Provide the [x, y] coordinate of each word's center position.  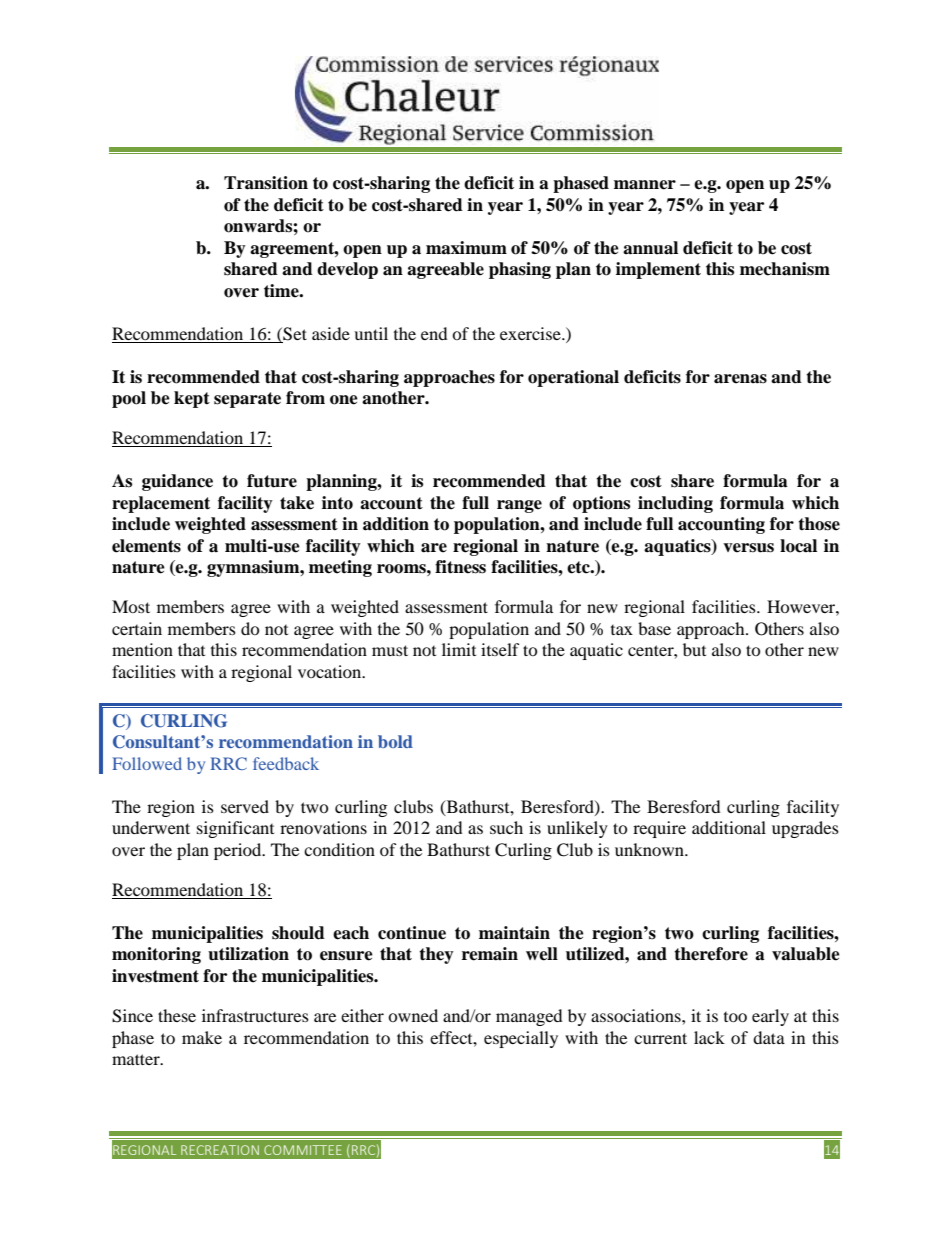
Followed [147, 763]
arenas [740, 379]
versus [748, 548]
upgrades [805, 829]
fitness [460, 567]
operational [573, 378]
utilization [248, 954]
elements [146, 546]
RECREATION [220, 1150]
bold [395, 741]
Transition [266, 183]
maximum [466, 248]
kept [192, 399]
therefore [711, 954]
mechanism [785, 269]
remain [490, 954]
